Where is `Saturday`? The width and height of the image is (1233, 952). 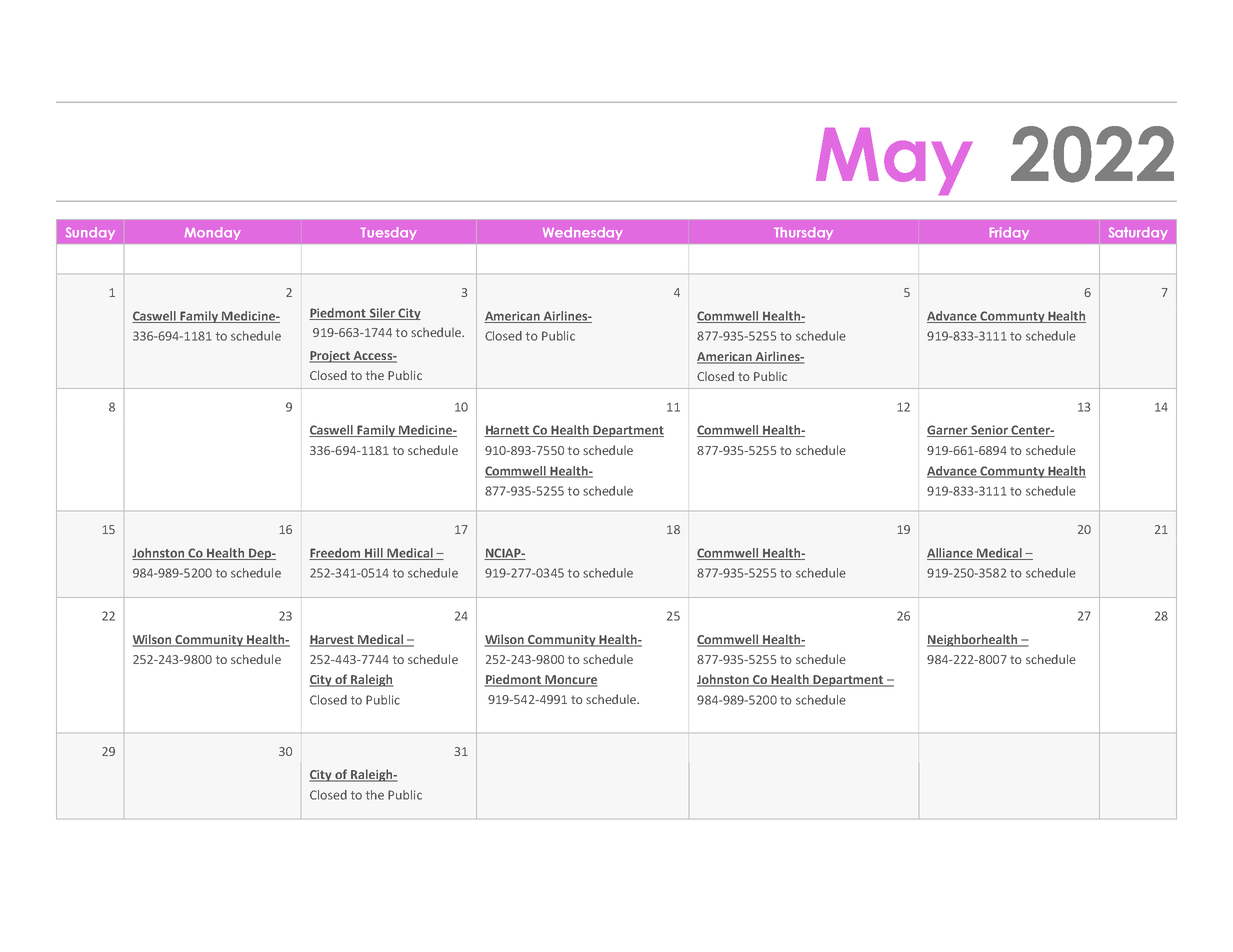
Saturday is located at coordinates (1138, 233).
